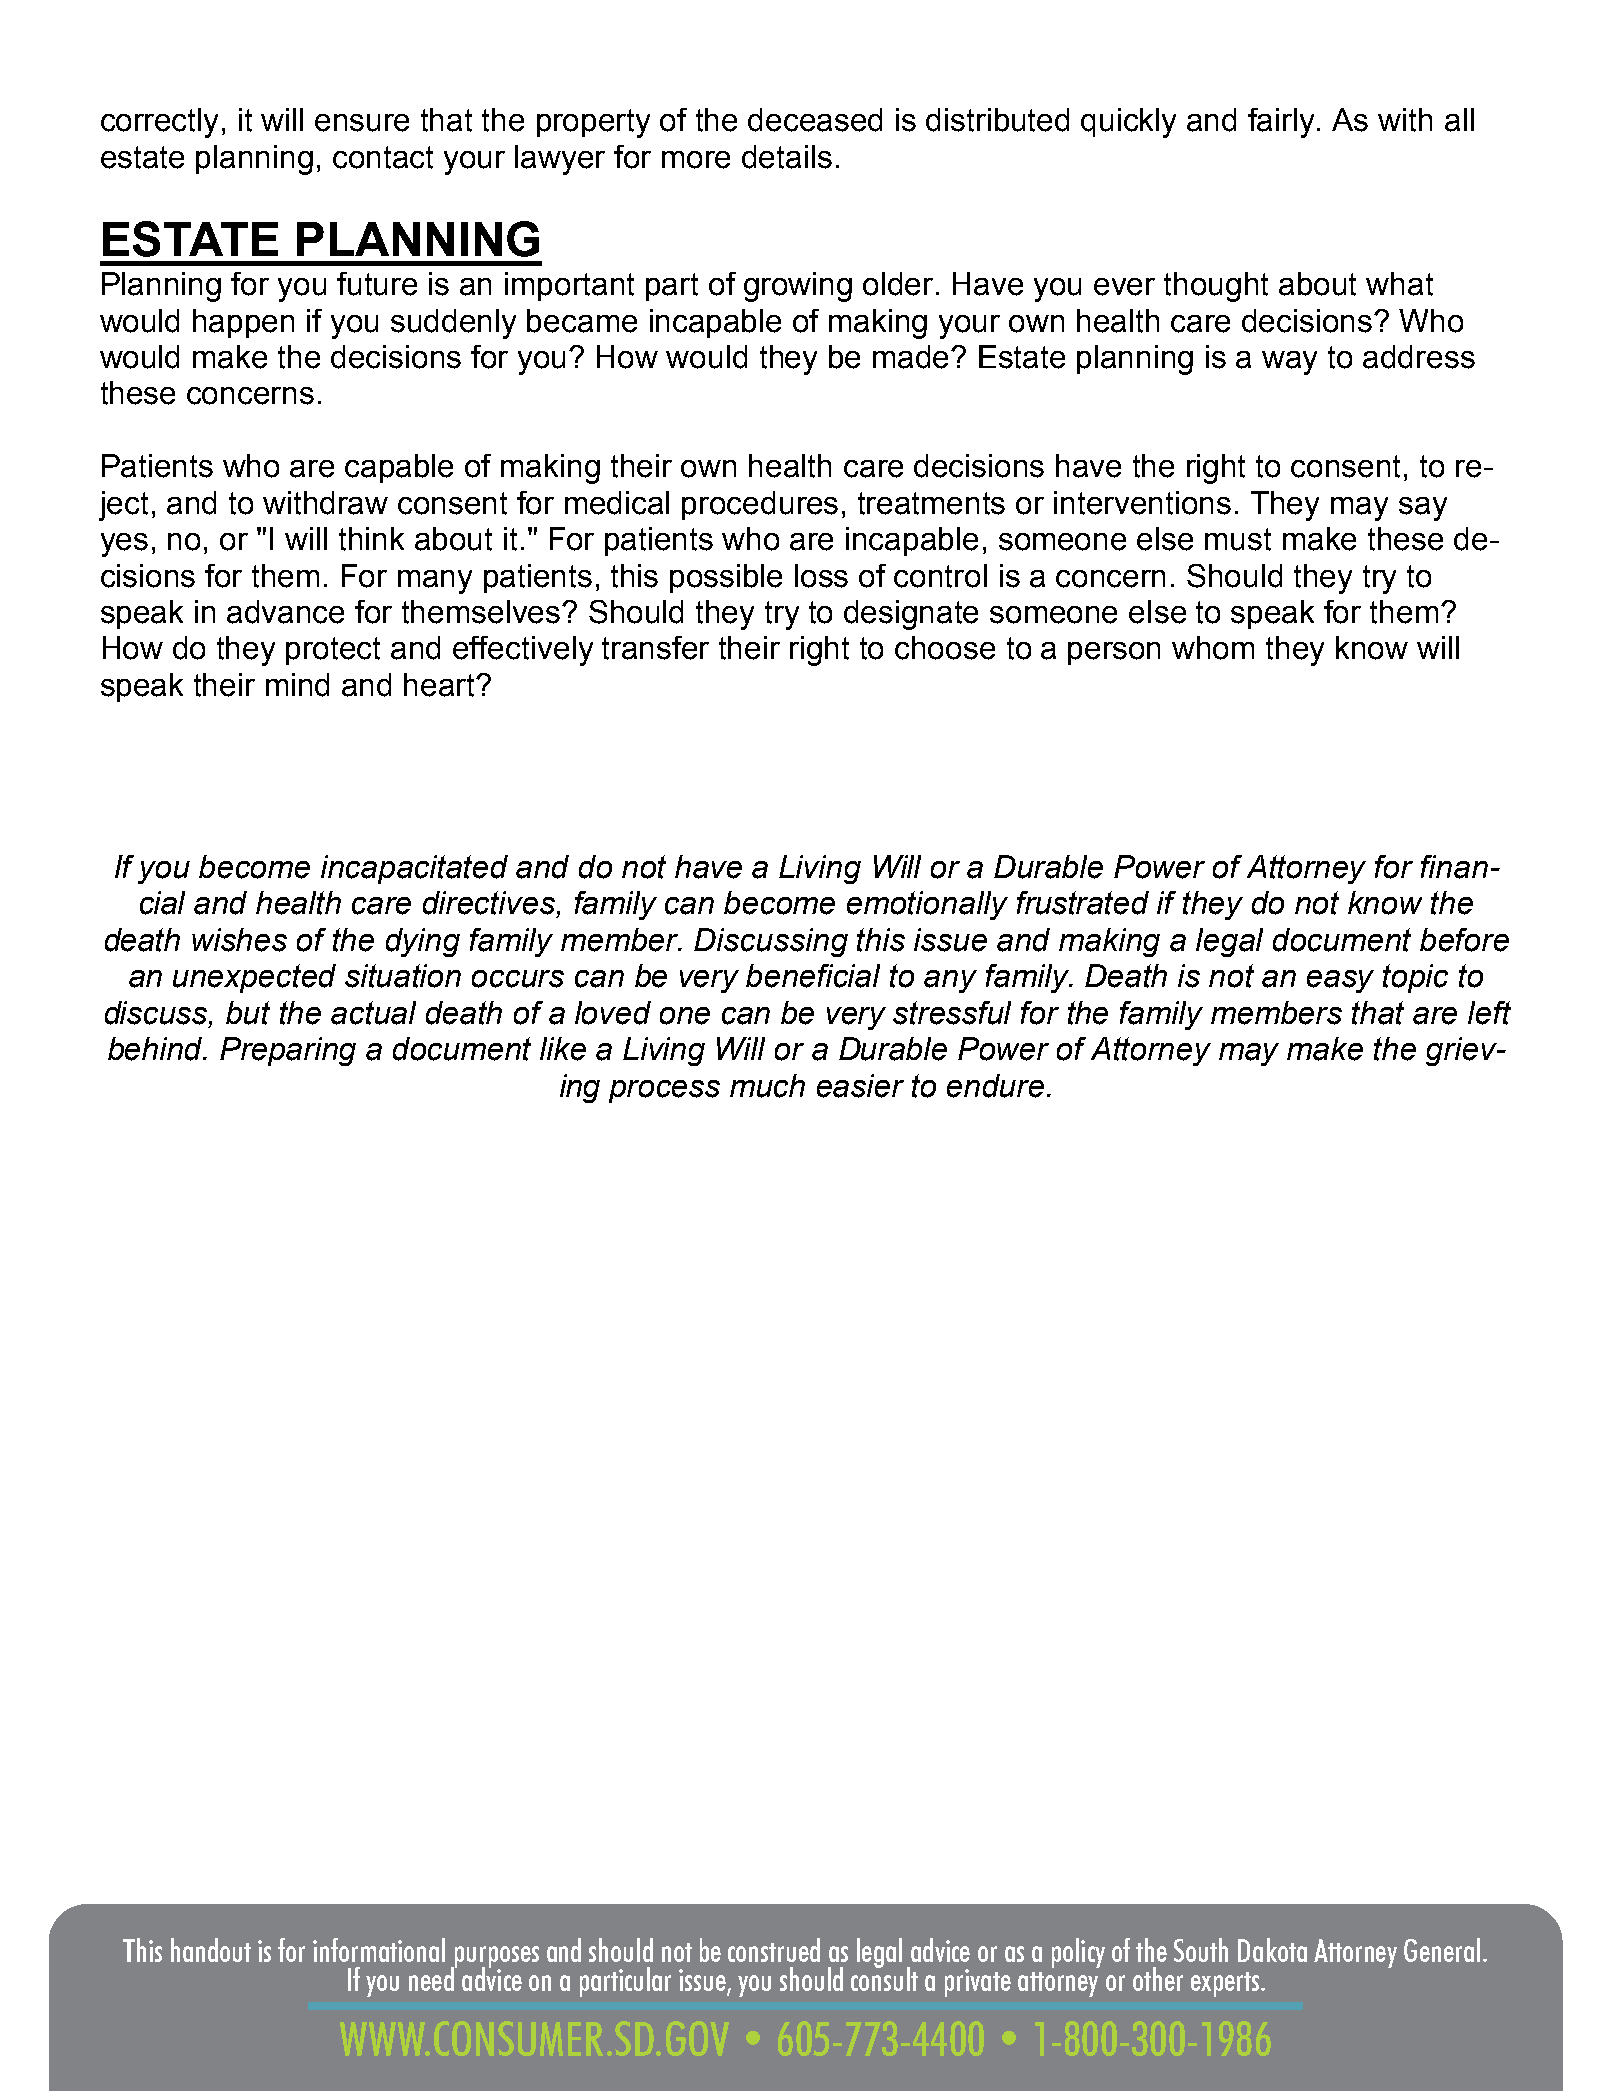 The image size is (1616, 2091). What do you see at coordinates (787, 157) in the document?
I see `details` at bounding box center [787, 157].
